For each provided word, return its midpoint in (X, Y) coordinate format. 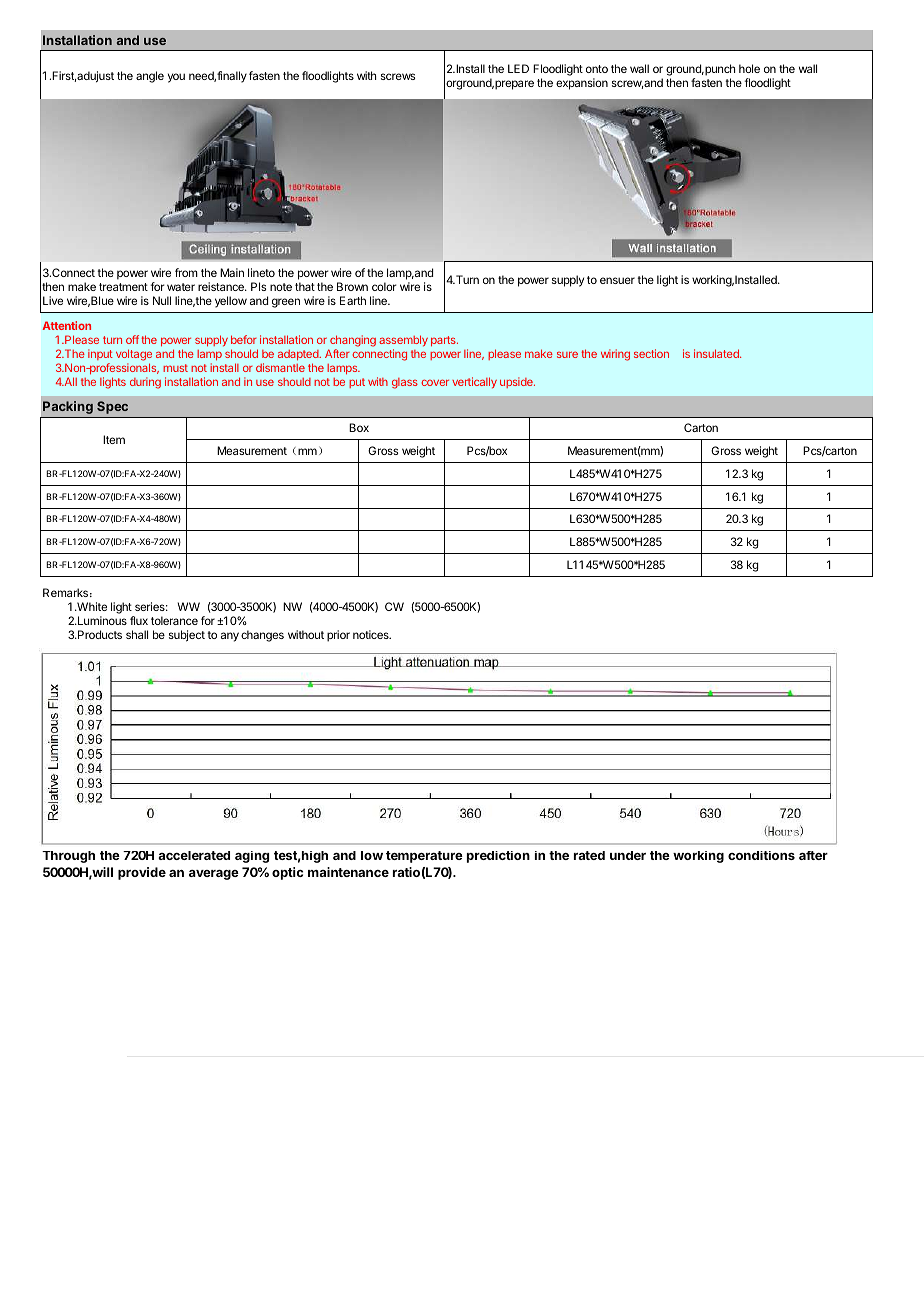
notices (372, 634)
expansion (582, 84)
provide (142, 873)
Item (114, 439)
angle (150, 77)
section (651, 353)
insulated (717, 353)
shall (137, 634)
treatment (123, 287)
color (384, 286)
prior (338, 636)
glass (405, 383)
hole (749, 68)
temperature (424, 857)
